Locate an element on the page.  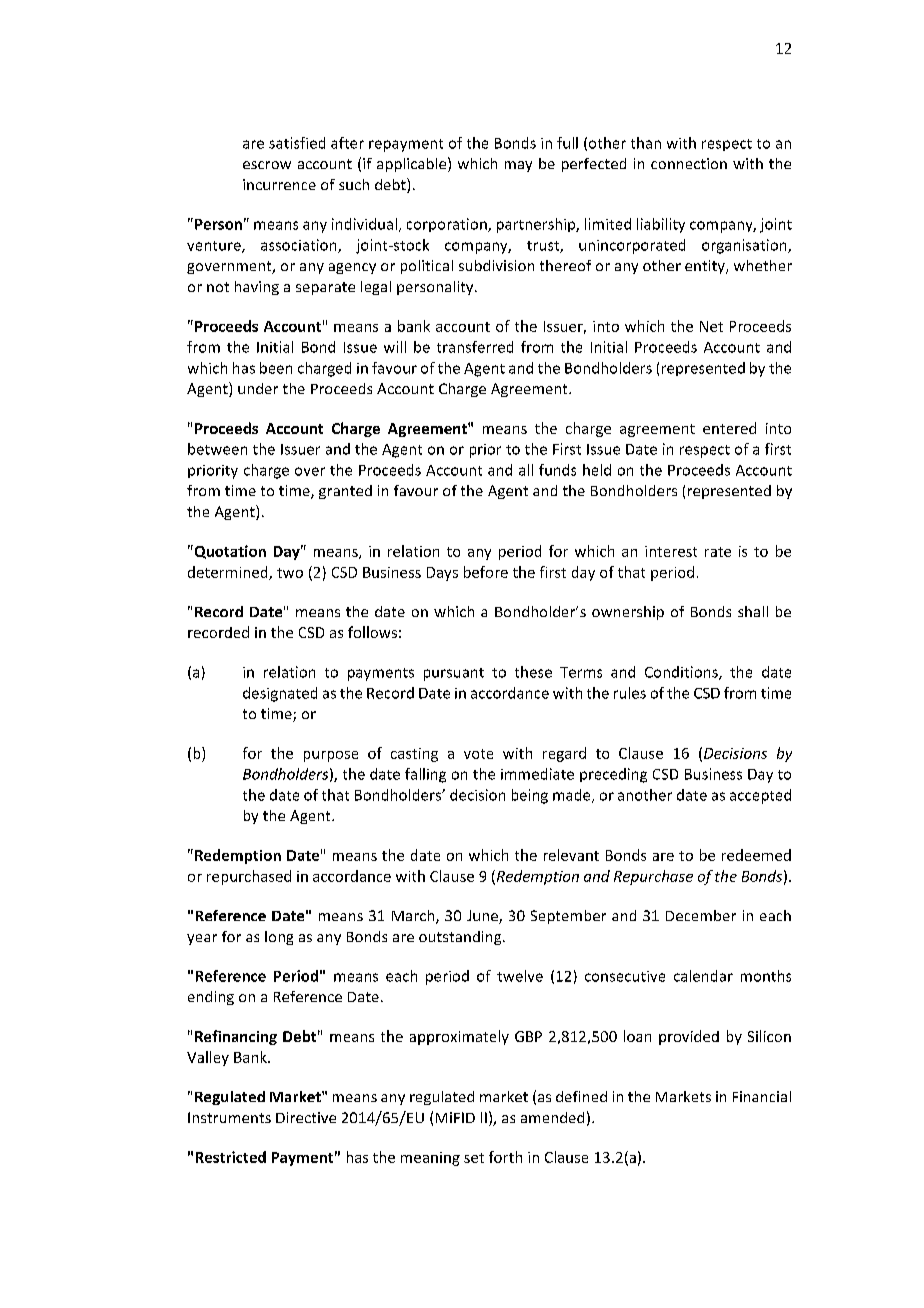
connection is located at coordinates (689, 163).
